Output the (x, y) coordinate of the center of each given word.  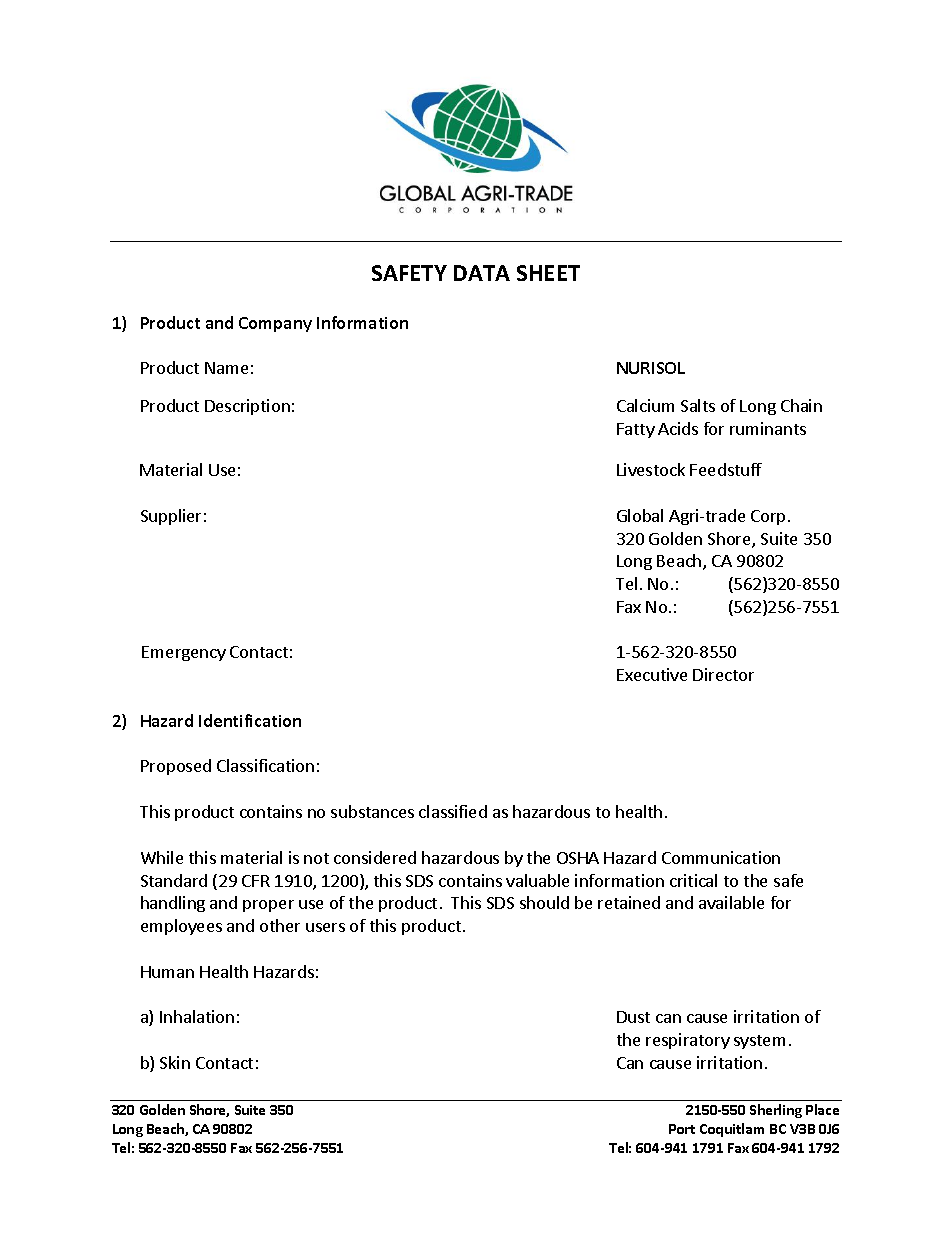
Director (723, 674)
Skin (175, 1062)
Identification (250, 720)
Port (682, 1129)
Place (822, 1109)
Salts (698, 405)
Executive (652, 674)
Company (275, 324)
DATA (482, 273)
